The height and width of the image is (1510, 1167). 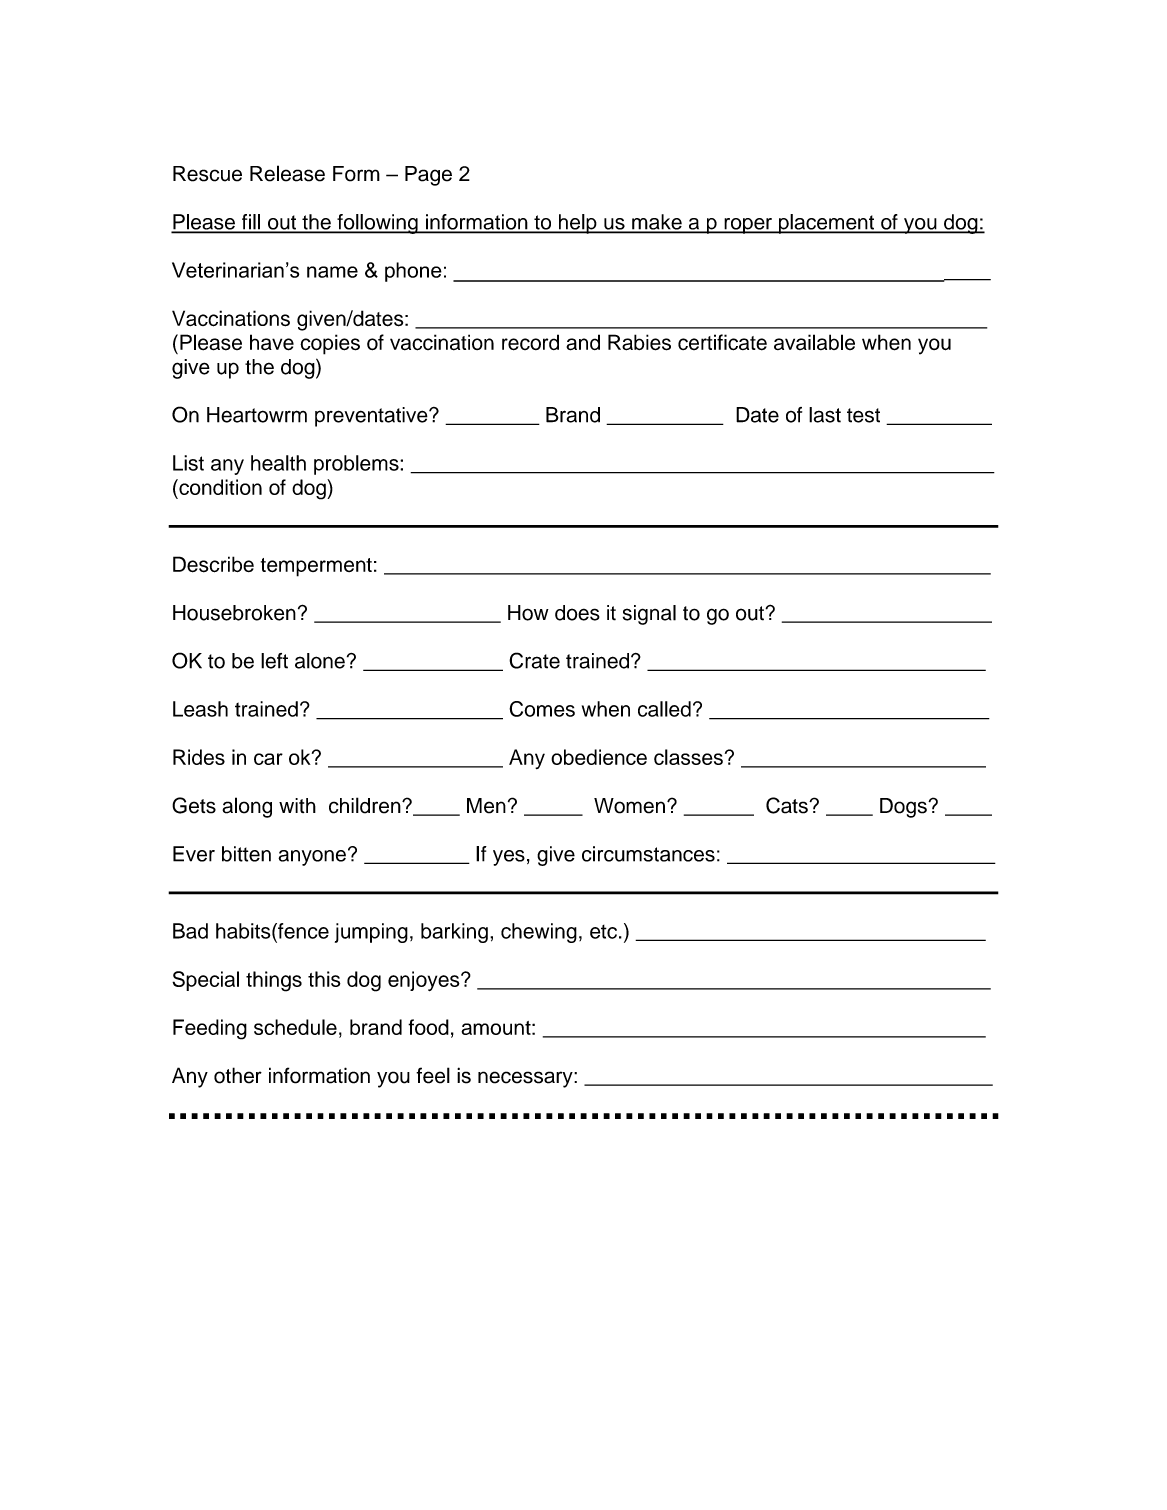 What do you see at coordinates (250, 223) in the image?
I see `fill` at bounding box center [250, 223].
